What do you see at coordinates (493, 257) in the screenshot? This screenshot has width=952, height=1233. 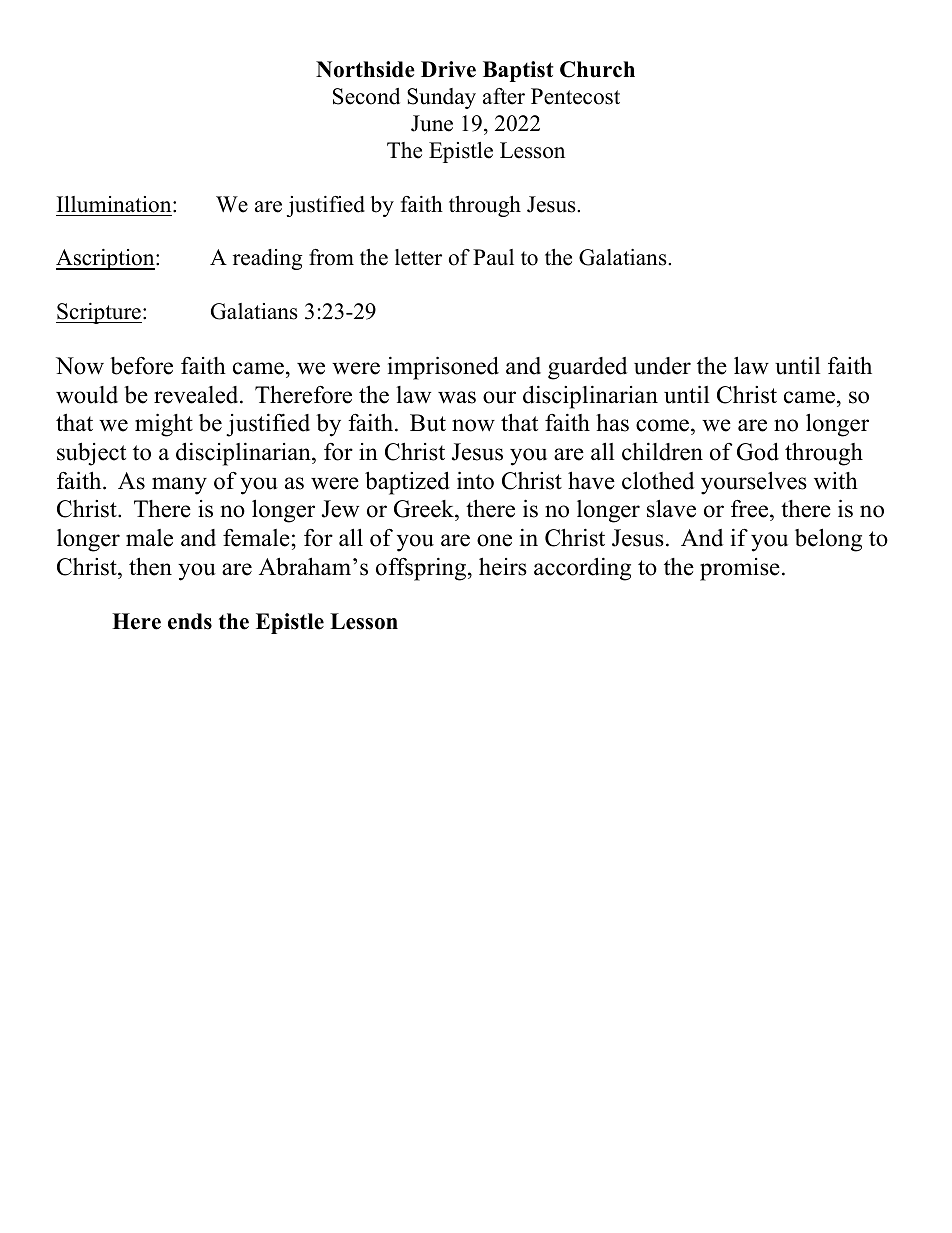 I see `Paul` at bounding box center [493, 257].
